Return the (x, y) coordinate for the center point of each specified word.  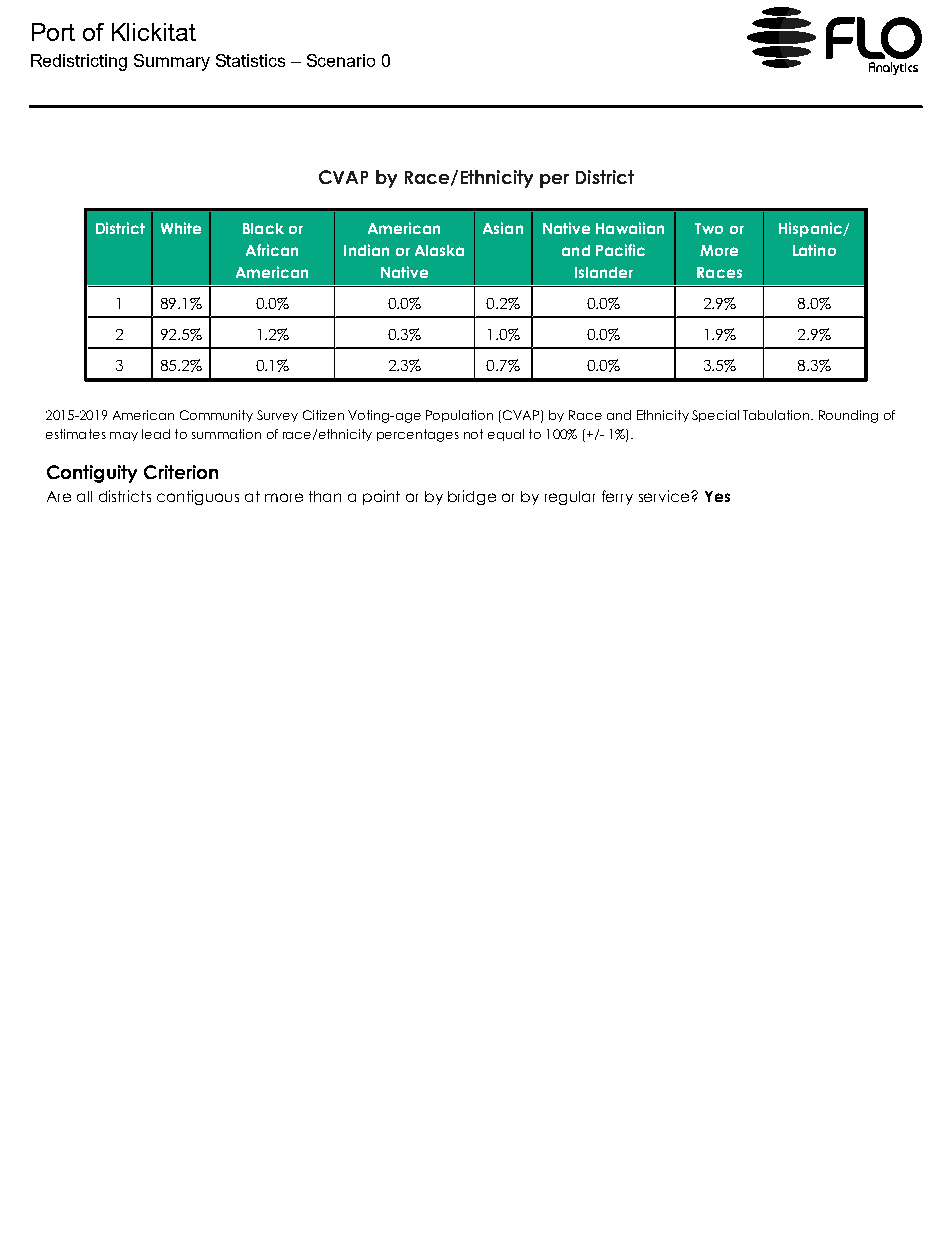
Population (459, 416)
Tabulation (777, 415)
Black (263, 228)
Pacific (620, 250)
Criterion (181, 472)
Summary (172, 62)
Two (709, 228)
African (272, 250)
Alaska (439, 250)
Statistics (250, 60)
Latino (814, 250)
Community (216, 416)
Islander (604, 272)
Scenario (341, 60)
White (181, 228)
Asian (503, 228)
